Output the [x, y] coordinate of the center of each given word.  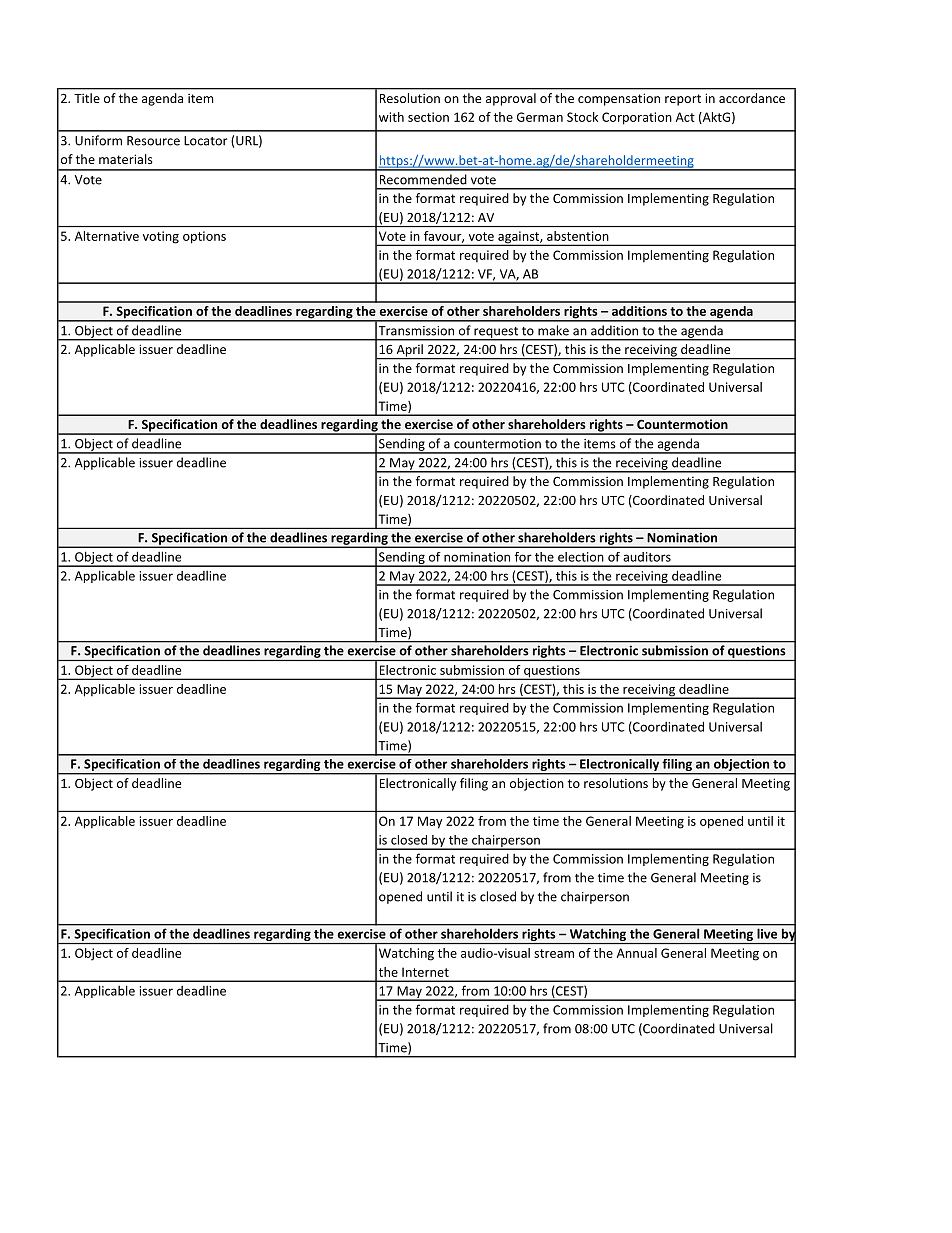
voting [161, 237]
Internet [425, 972]
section [428, 117]
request [496, 333]
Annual [637, 953]
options [204, 237]
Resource [153, 141]
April [409, 351]
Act [685, 117]
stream [554, 953]
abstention [577, 236]
